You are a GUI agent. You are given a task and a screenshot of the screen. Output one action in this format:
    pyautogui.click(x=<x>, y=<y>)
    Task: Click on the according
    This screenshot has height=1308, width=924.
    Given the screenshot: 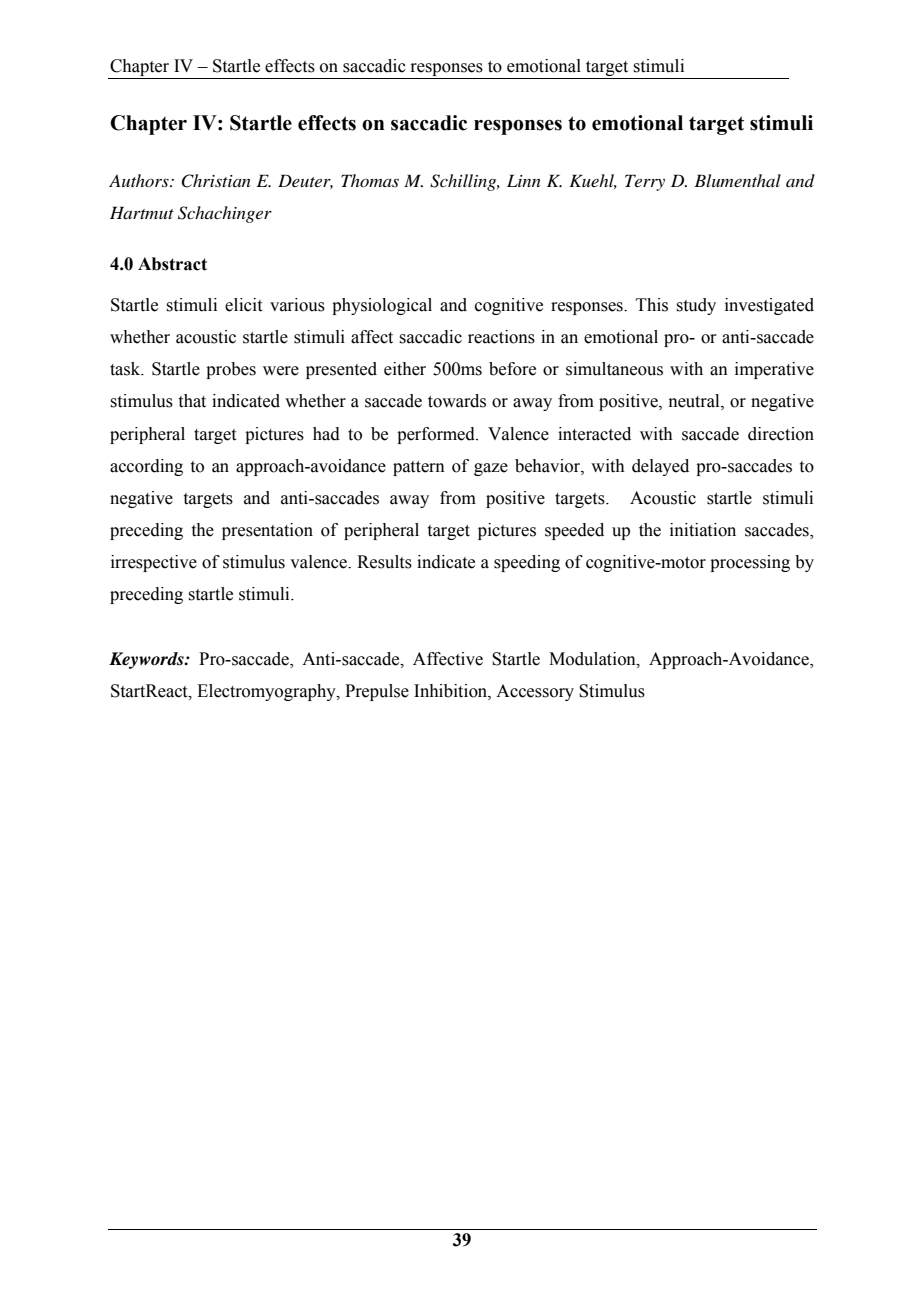 What is the action you would take?
    pyautogui.click(x=146, y=467)
